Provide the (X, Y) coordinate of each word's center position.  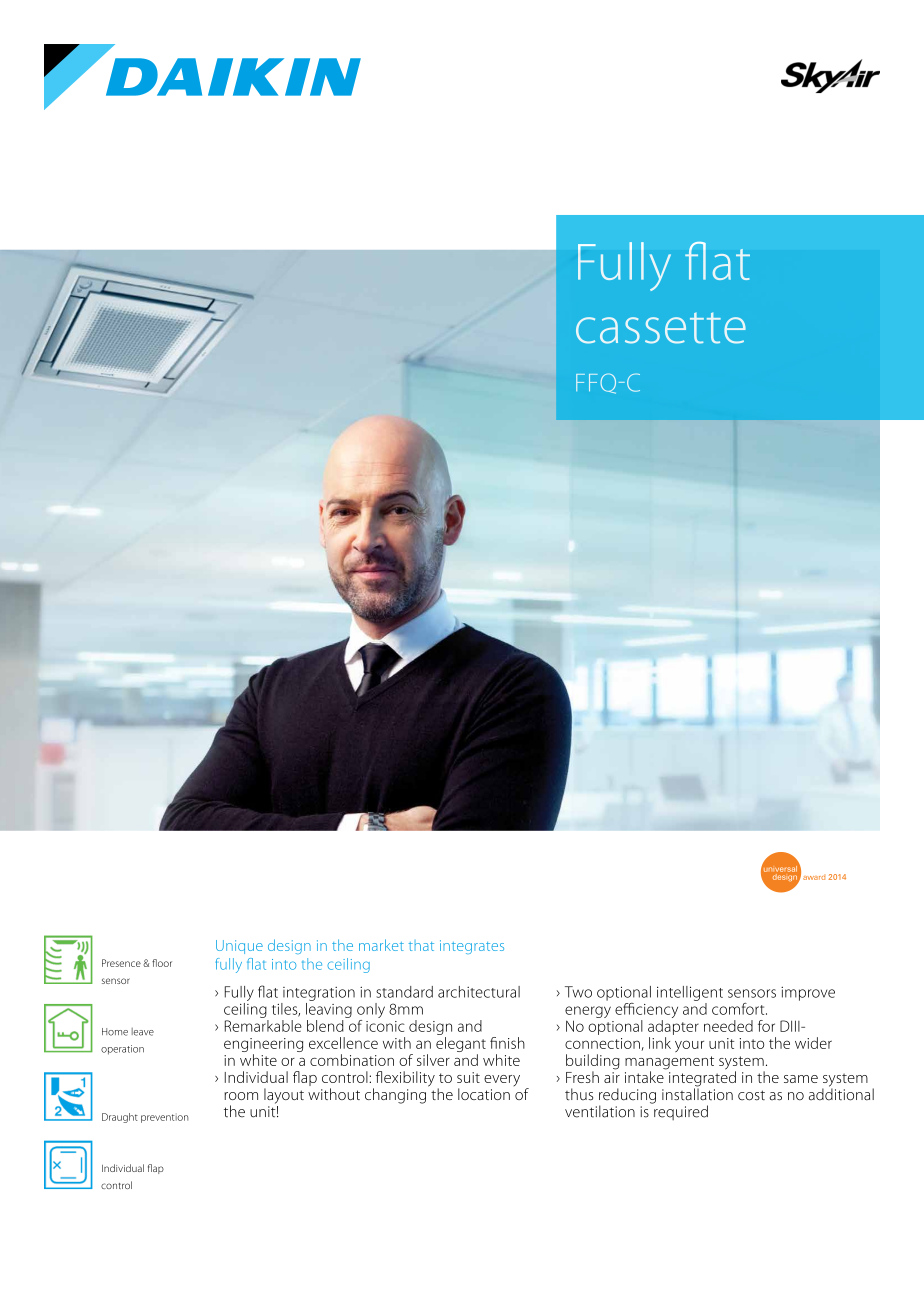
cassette (661, 328)
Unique (239, 947)
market (381, 945)
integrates (472, 947)
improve (808, 994)
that (421, 945)
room (241, 1096)
